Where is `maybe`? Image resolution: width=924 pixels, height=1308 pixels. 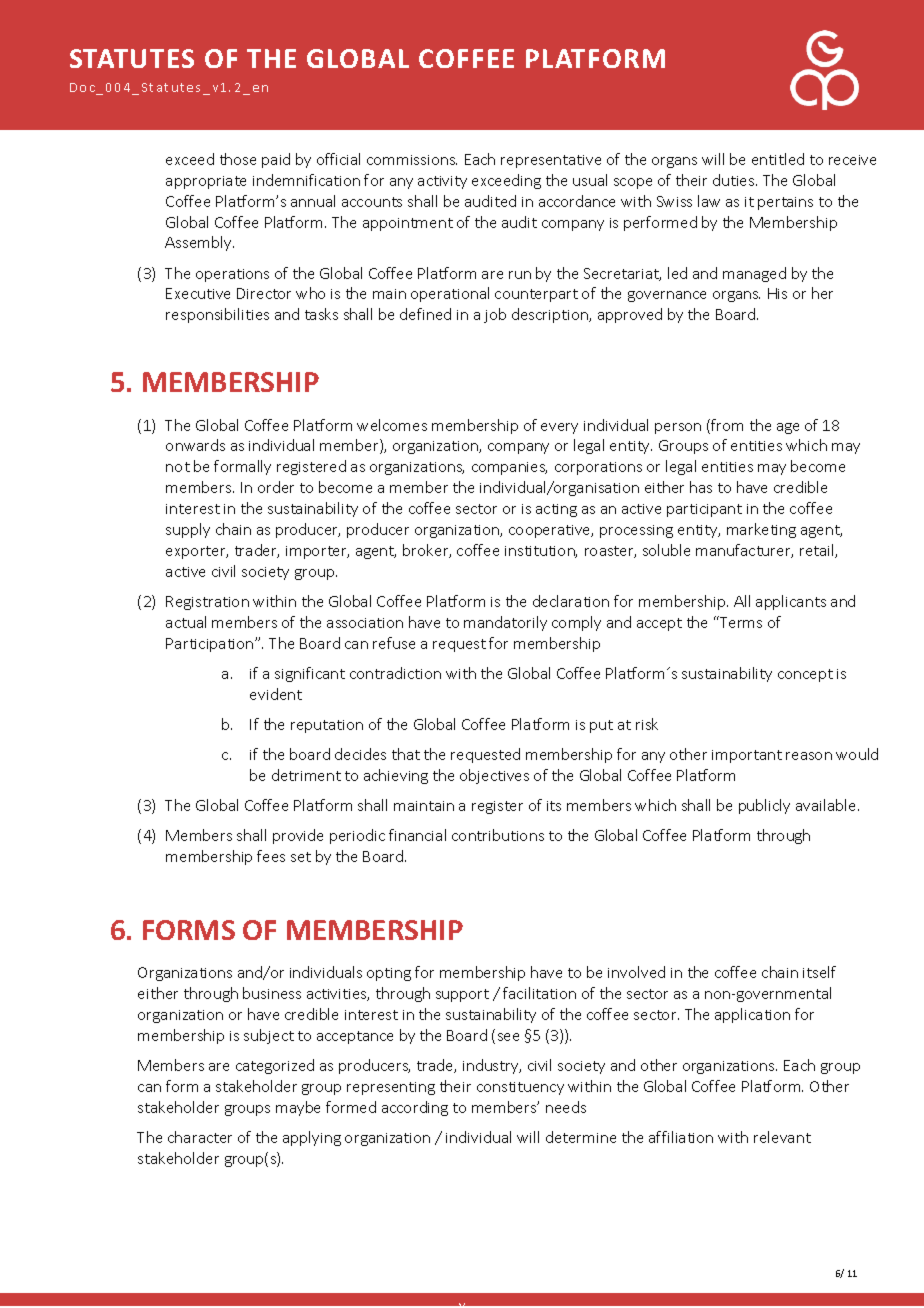
maybe is located at coordinates (298, 1108).
